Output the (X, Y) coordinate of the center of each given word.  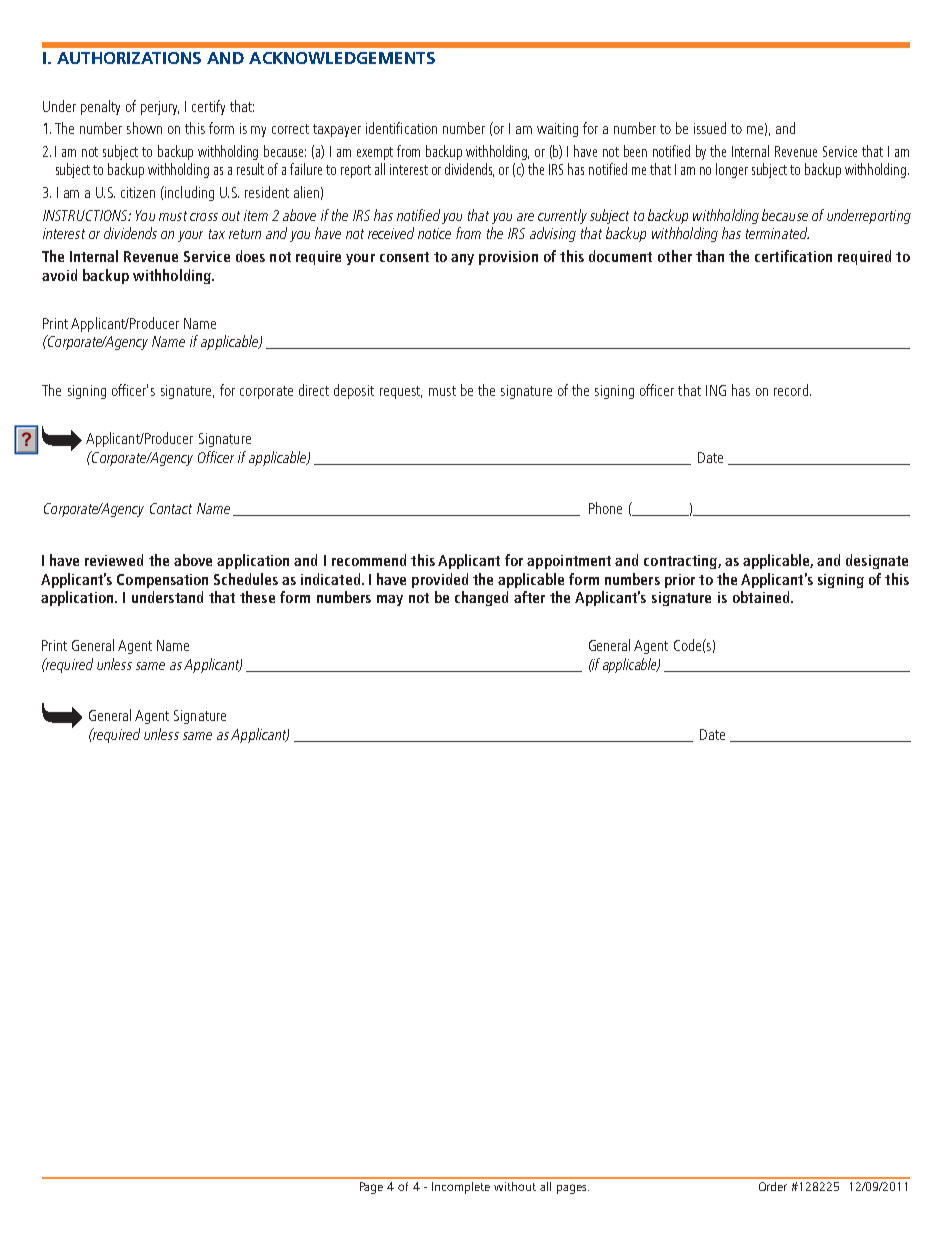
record (791, 390)
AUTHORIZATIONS (129, 58)
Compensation (162, 581)
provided (440, 580)
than (710, 256)
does (250, 256)
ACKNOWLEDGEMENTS (342, 58)
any (462, 259)
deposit (354, 391)
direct (314, 390)
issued (710, 128)
